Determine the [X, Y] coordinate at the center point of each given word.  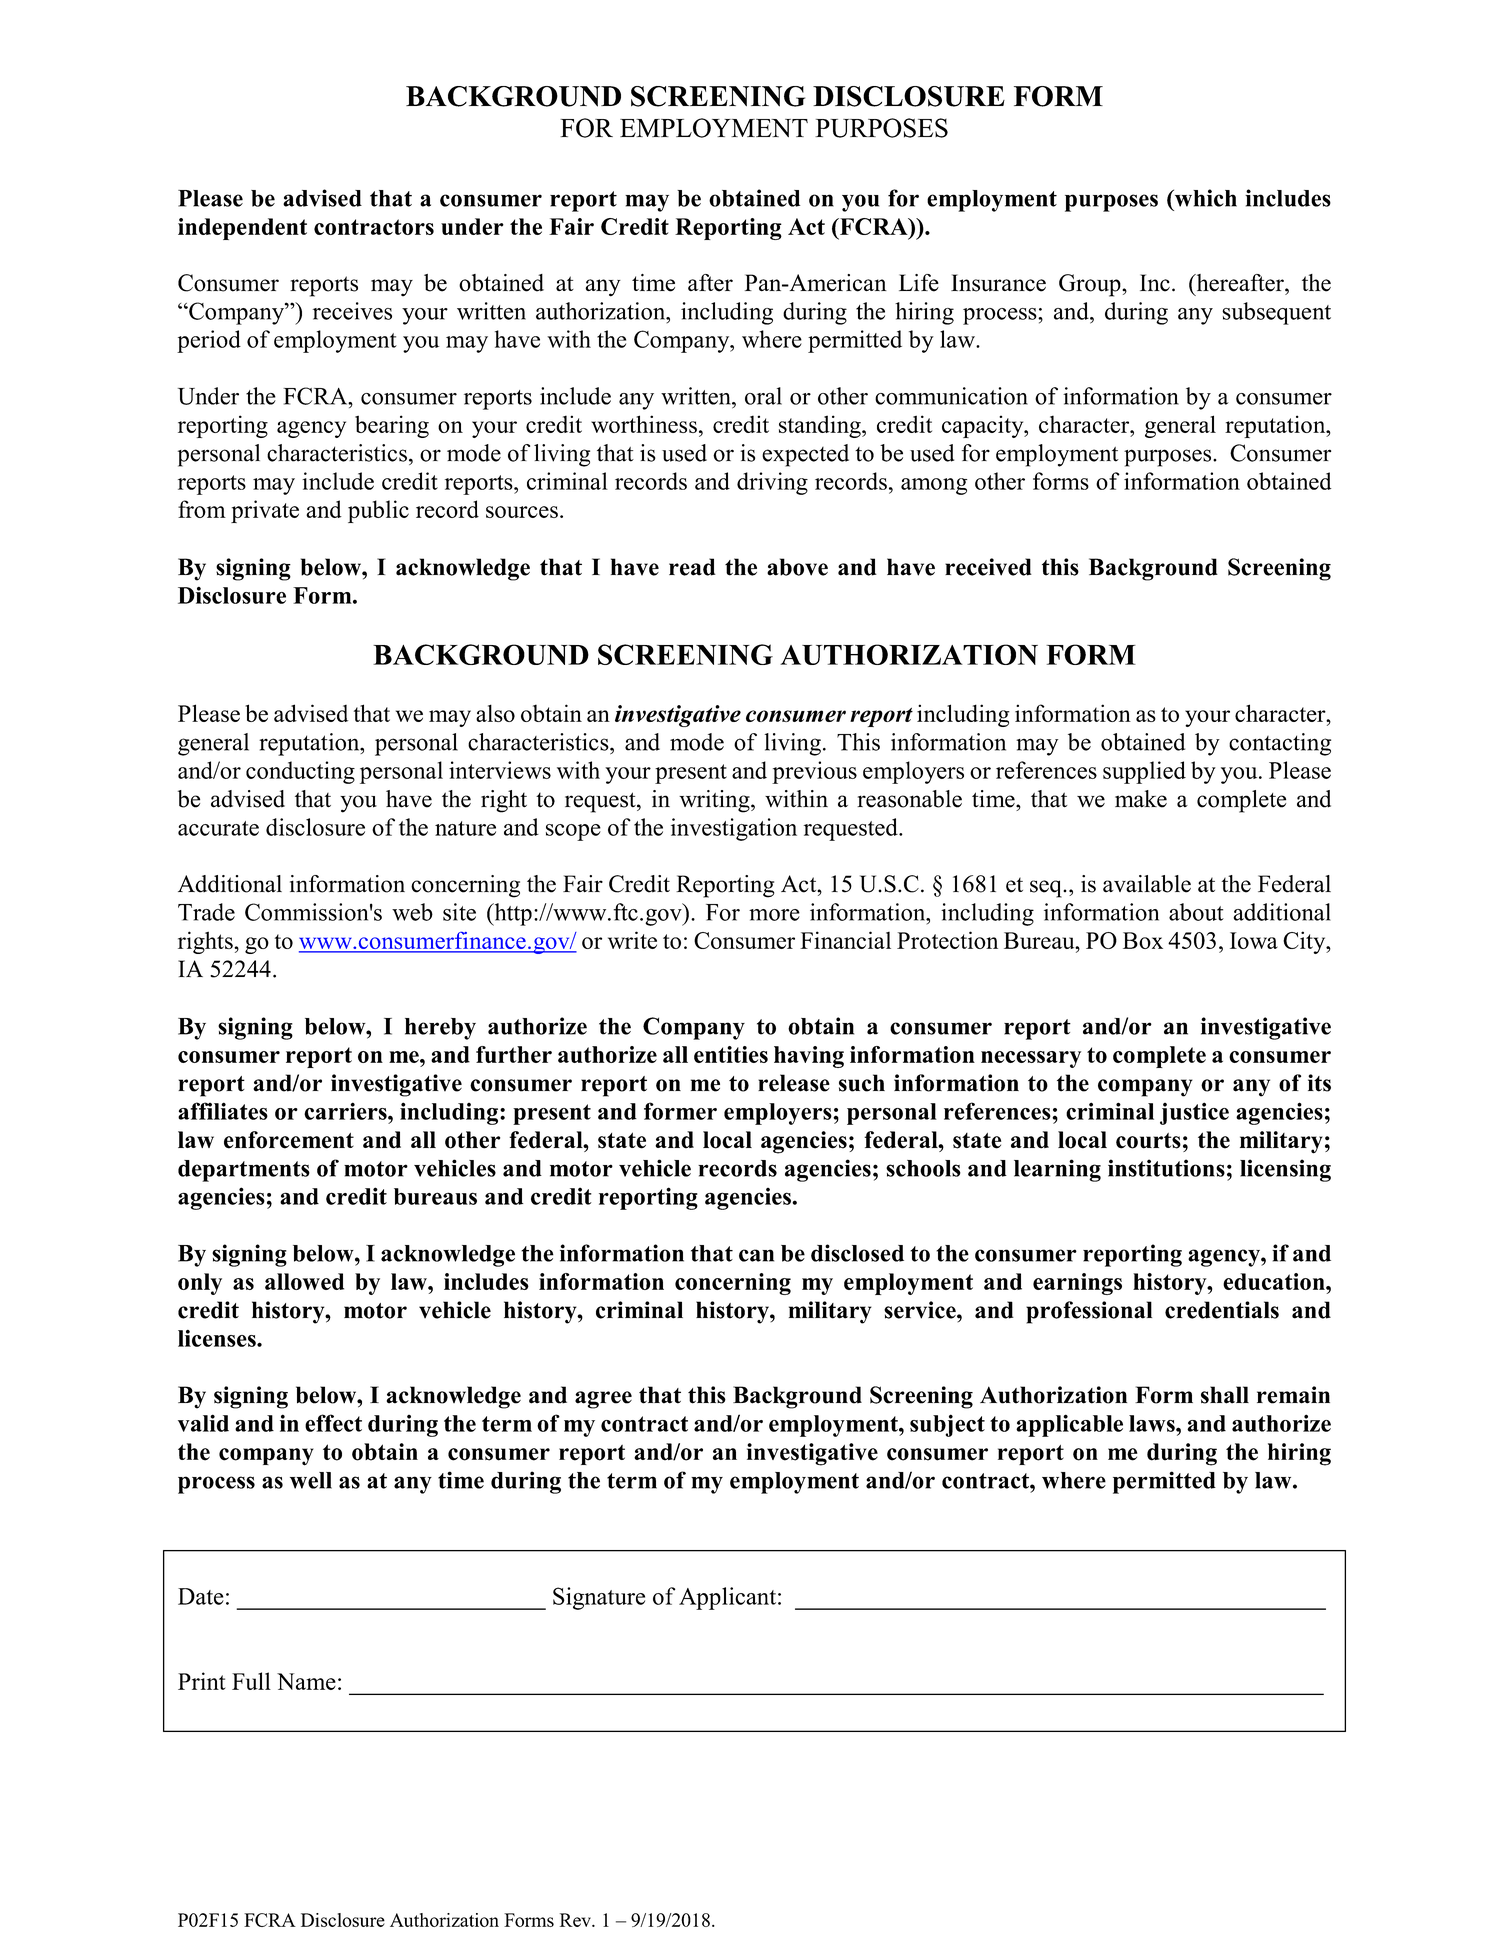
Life [919, 283]
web [412, 912]
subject [947, 1425]
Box [1143, 940]
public [378, 511]
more [774, 915]
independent [242, 229]
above [797, 567]
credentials [1222, 1310]
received [988, 567]
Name [306, 1681]
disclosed [857, 1253]
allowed [304, 1281]
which [1204, 198]
